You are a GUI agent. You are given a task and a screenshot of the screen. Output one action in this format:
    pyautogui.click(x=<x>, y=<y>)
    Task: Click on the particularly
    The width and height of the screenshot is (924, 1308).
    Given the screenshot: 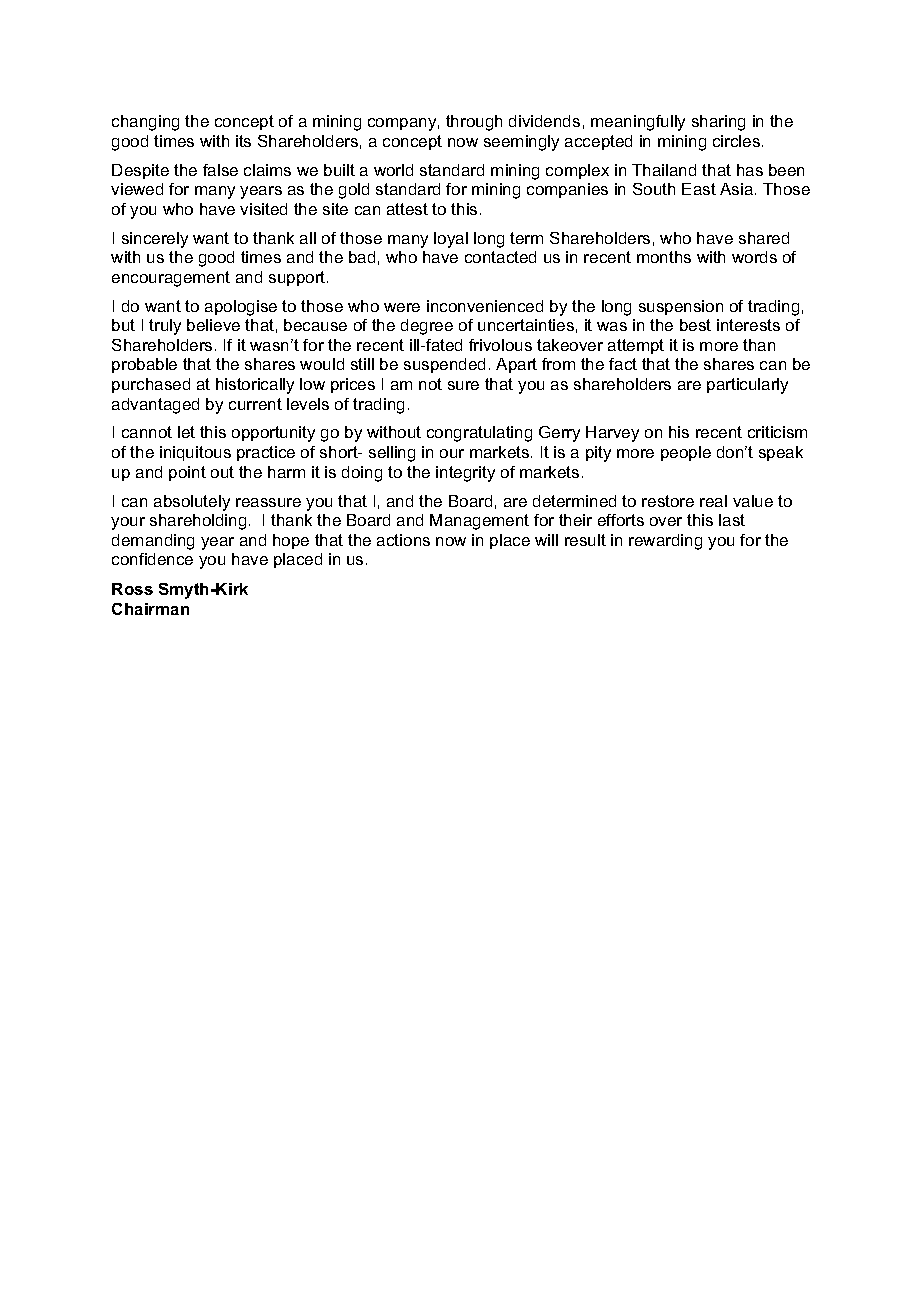 What is the action you would take?
    pyautogui.click(x=747, y=386)
